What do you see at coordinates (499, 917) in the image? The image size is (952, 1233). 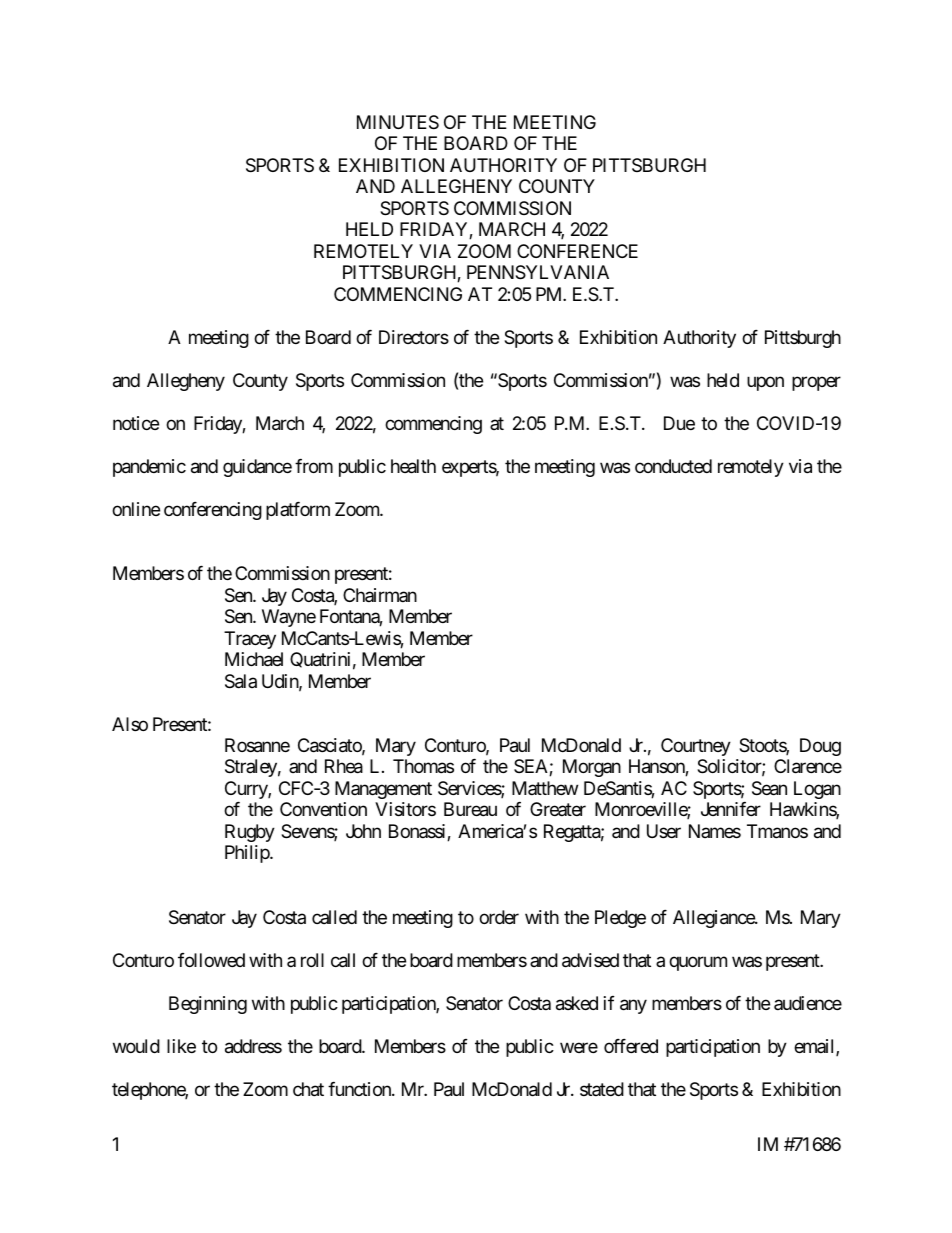 I see `order` at bounding box center [499, 917].
